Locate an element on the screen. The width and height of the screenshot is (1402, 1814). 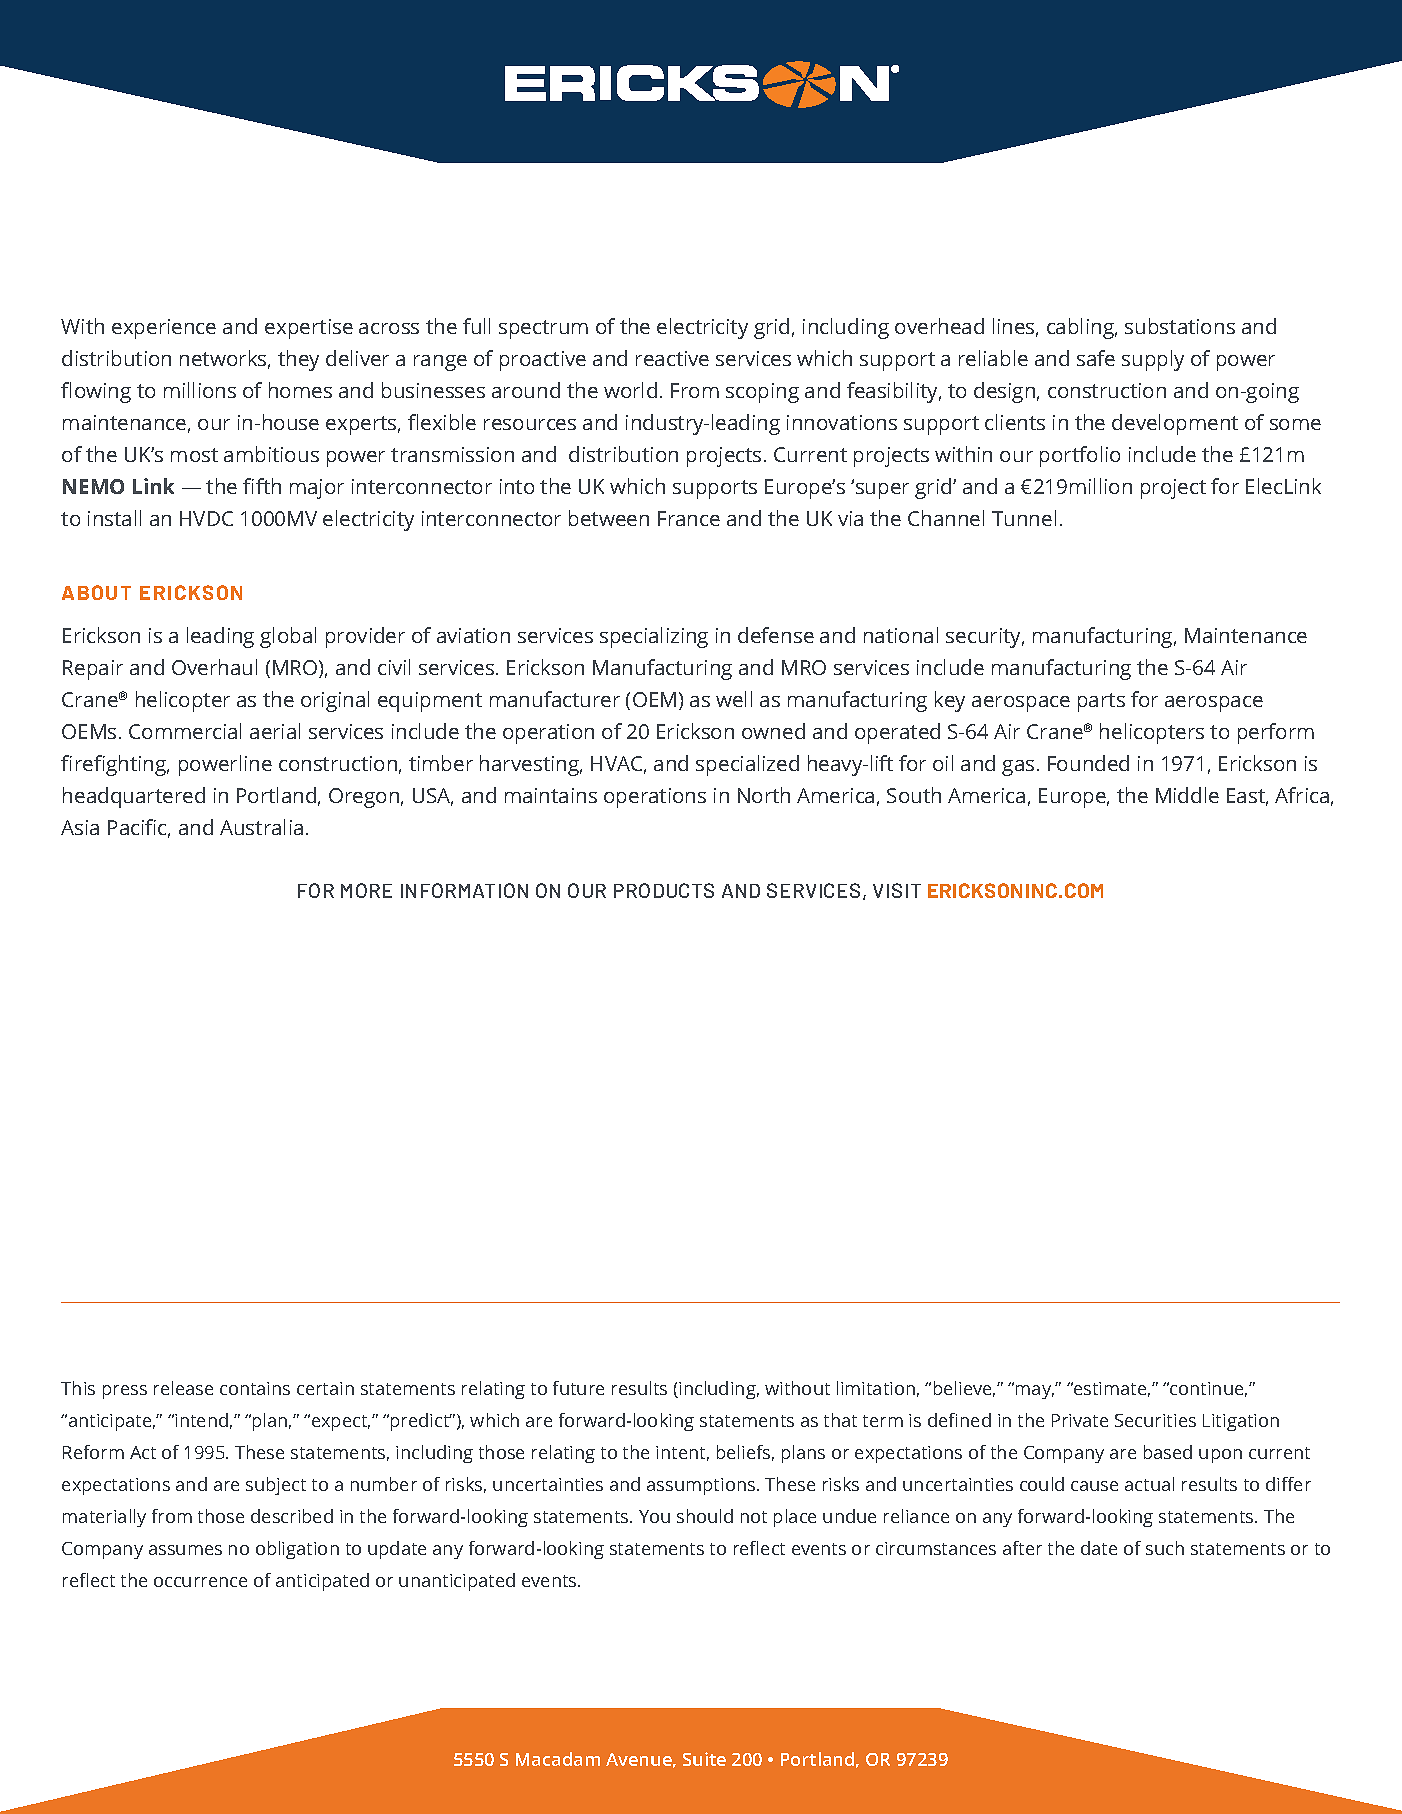
PRODUCTS is located at coordinates (664, 890).
